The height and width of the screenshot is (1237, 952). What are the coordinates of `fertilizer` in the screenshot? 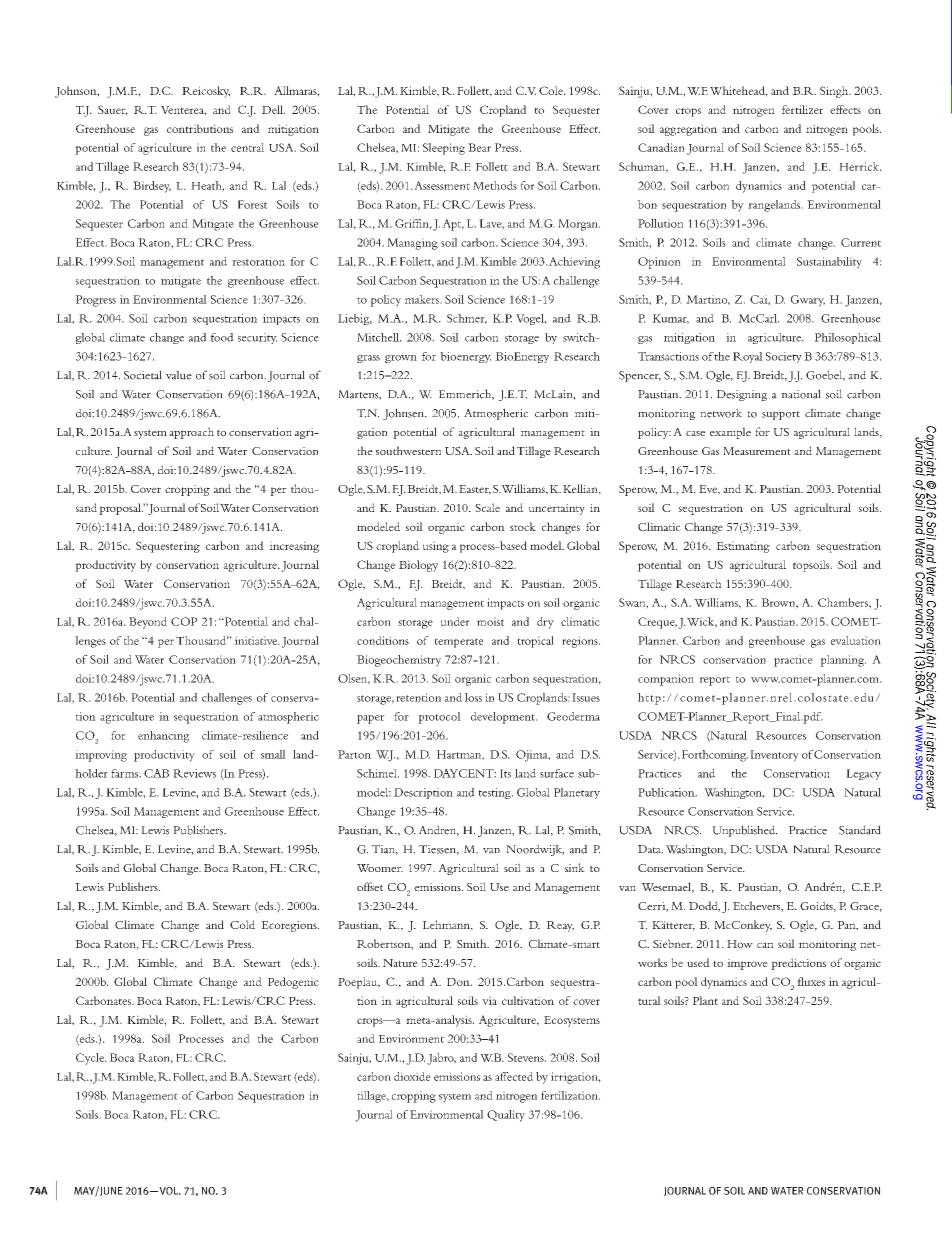 It's located at (802, 109).
